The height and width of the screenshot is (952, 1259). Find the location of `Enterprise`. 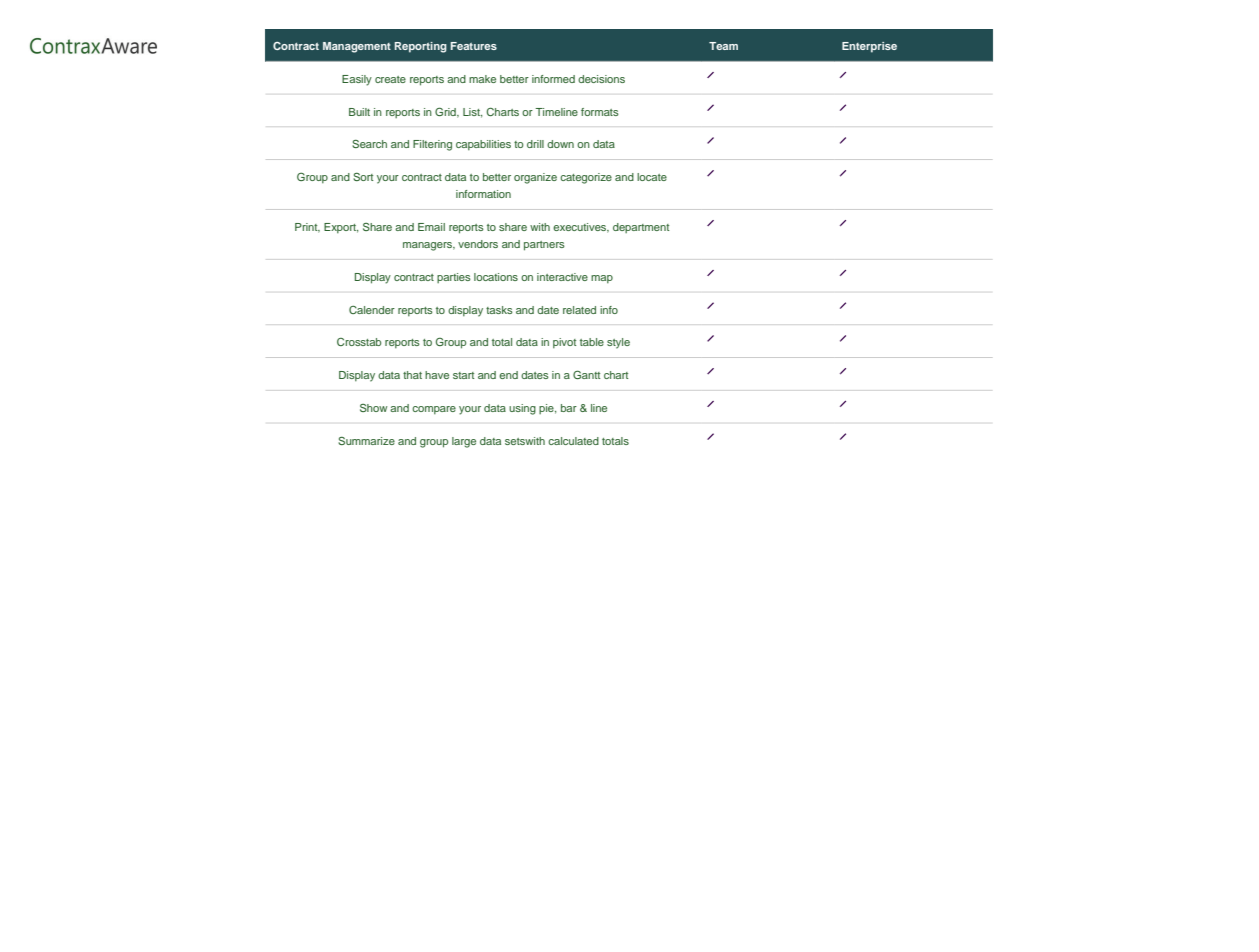

Enterprise is located at coordinates (869, 47).
